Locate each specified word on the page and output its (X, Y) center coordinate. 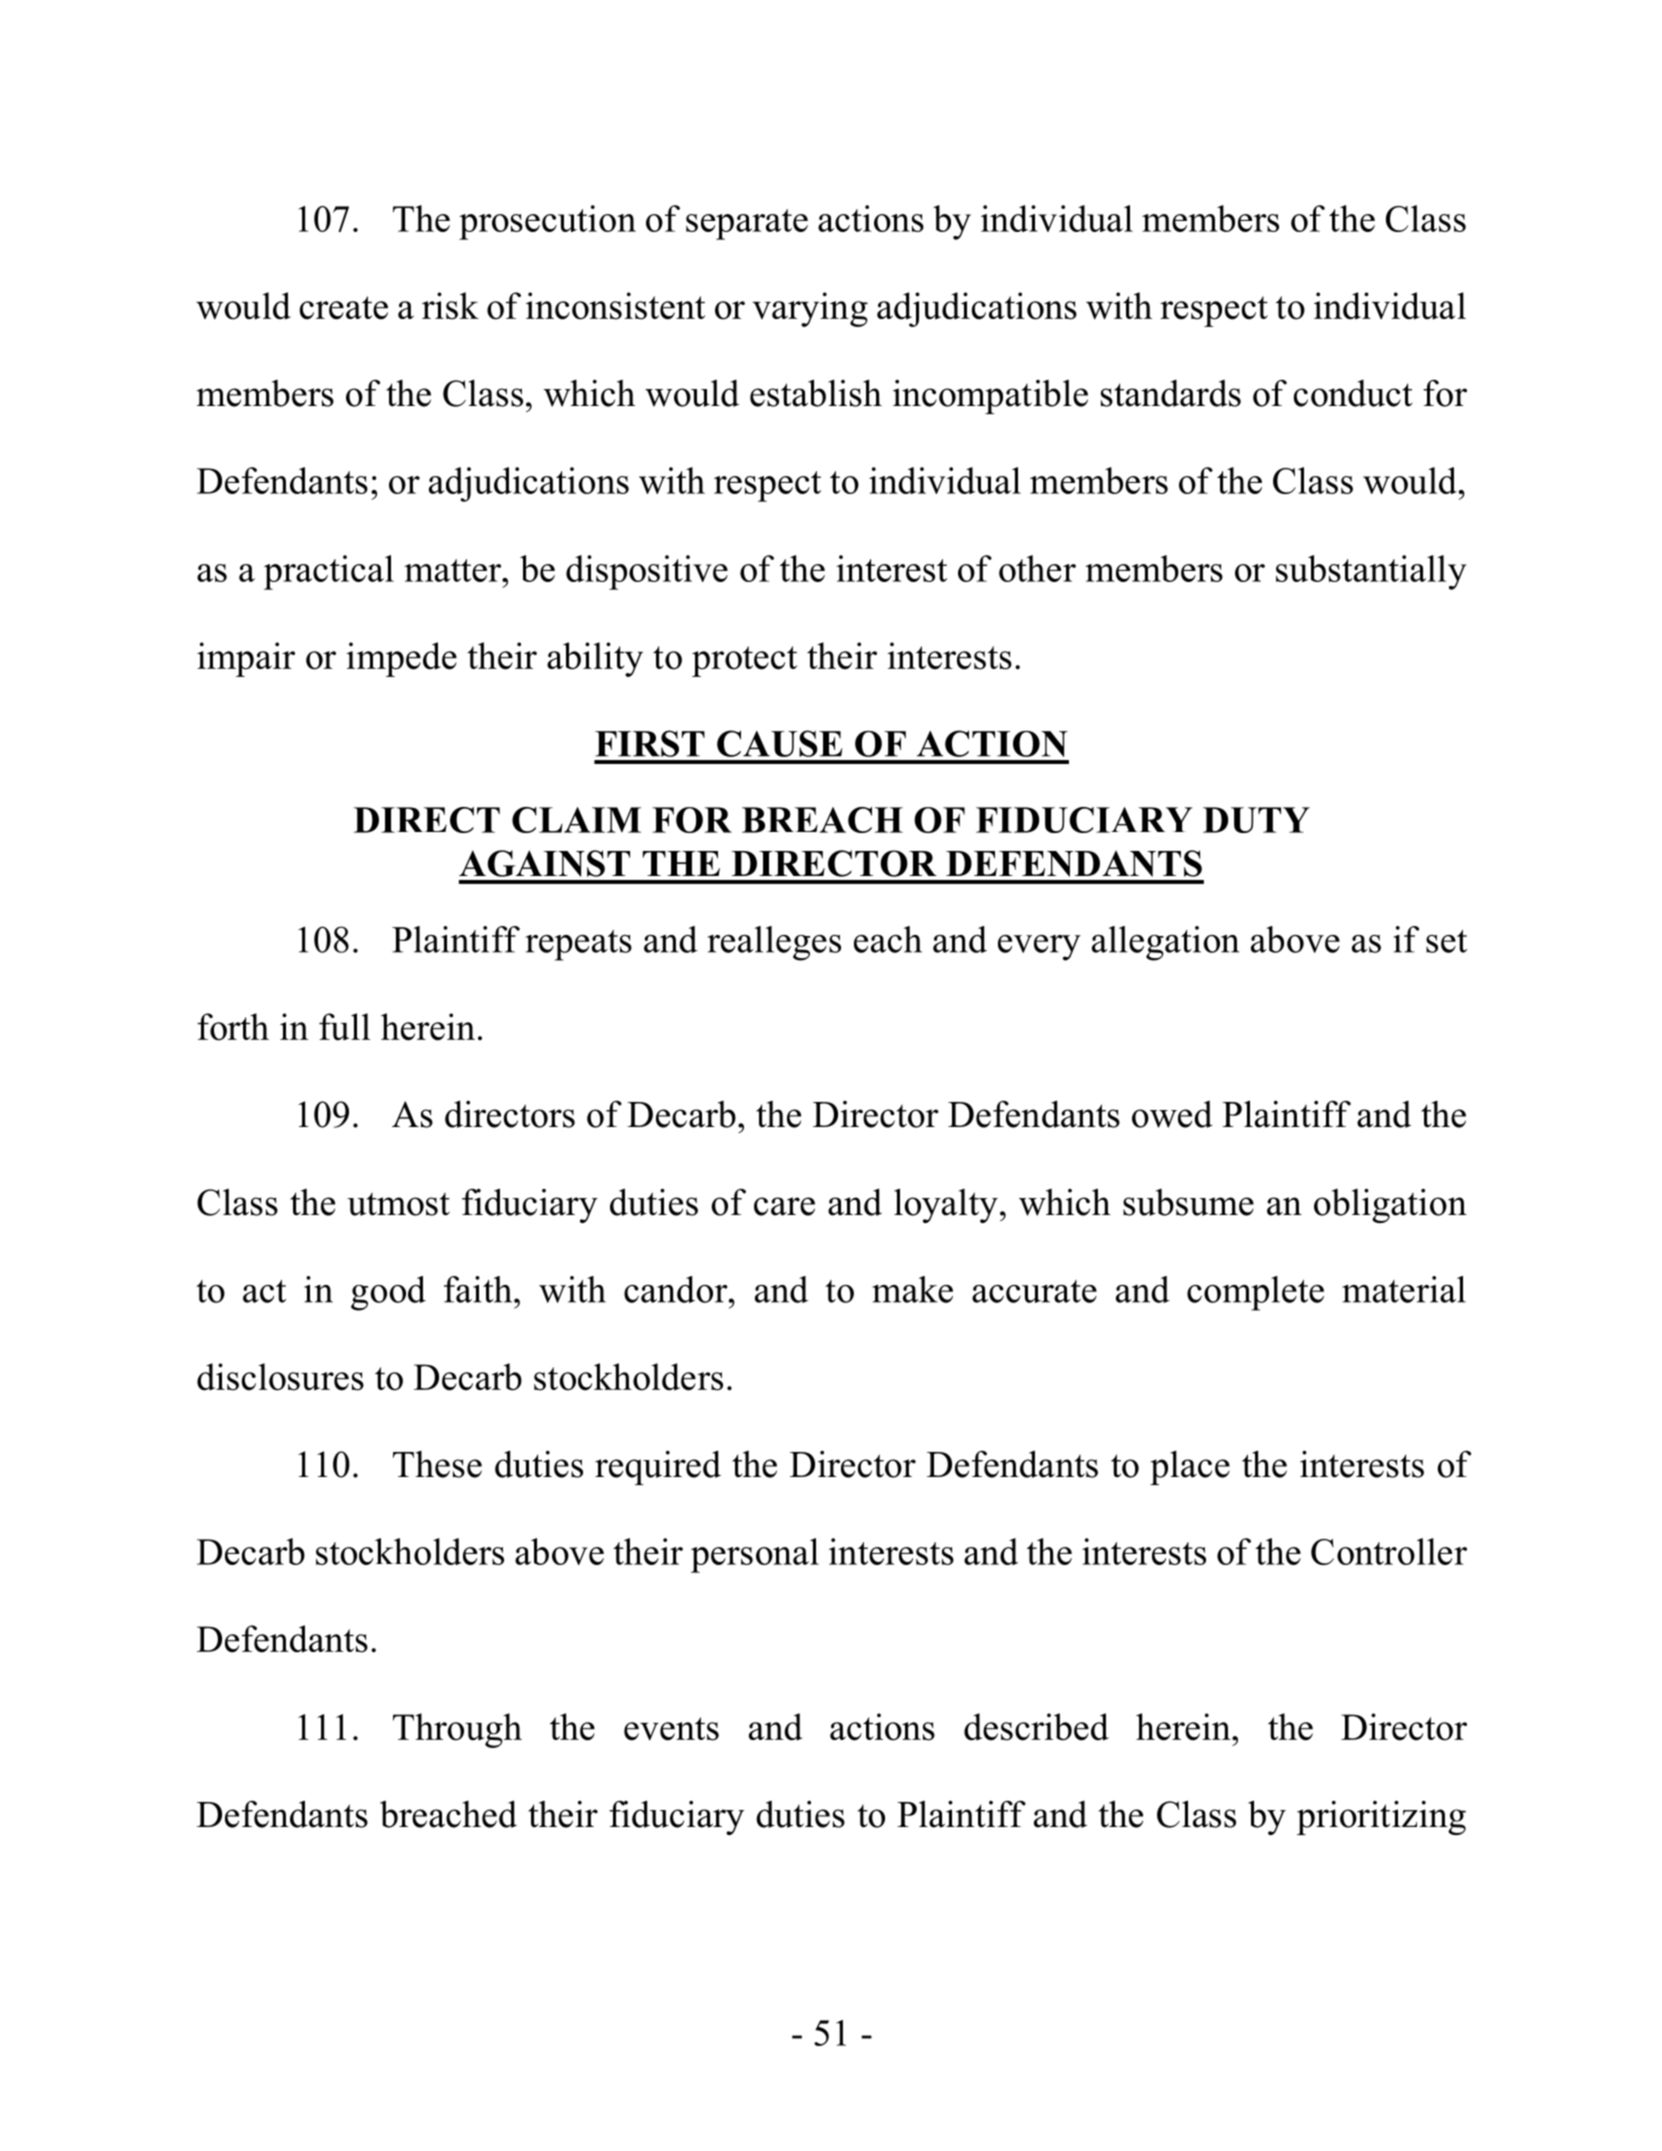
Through (457, 1730)
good (388, 1293)
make (912, 1289)
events (671, 1729)
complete (1255, 1293)
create (344, 308)
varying (810, 309)
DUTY (1256, 820)
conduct (1353, 393)
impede (401, 659)
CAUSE (779, 743)
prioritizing (1381, 1817)
